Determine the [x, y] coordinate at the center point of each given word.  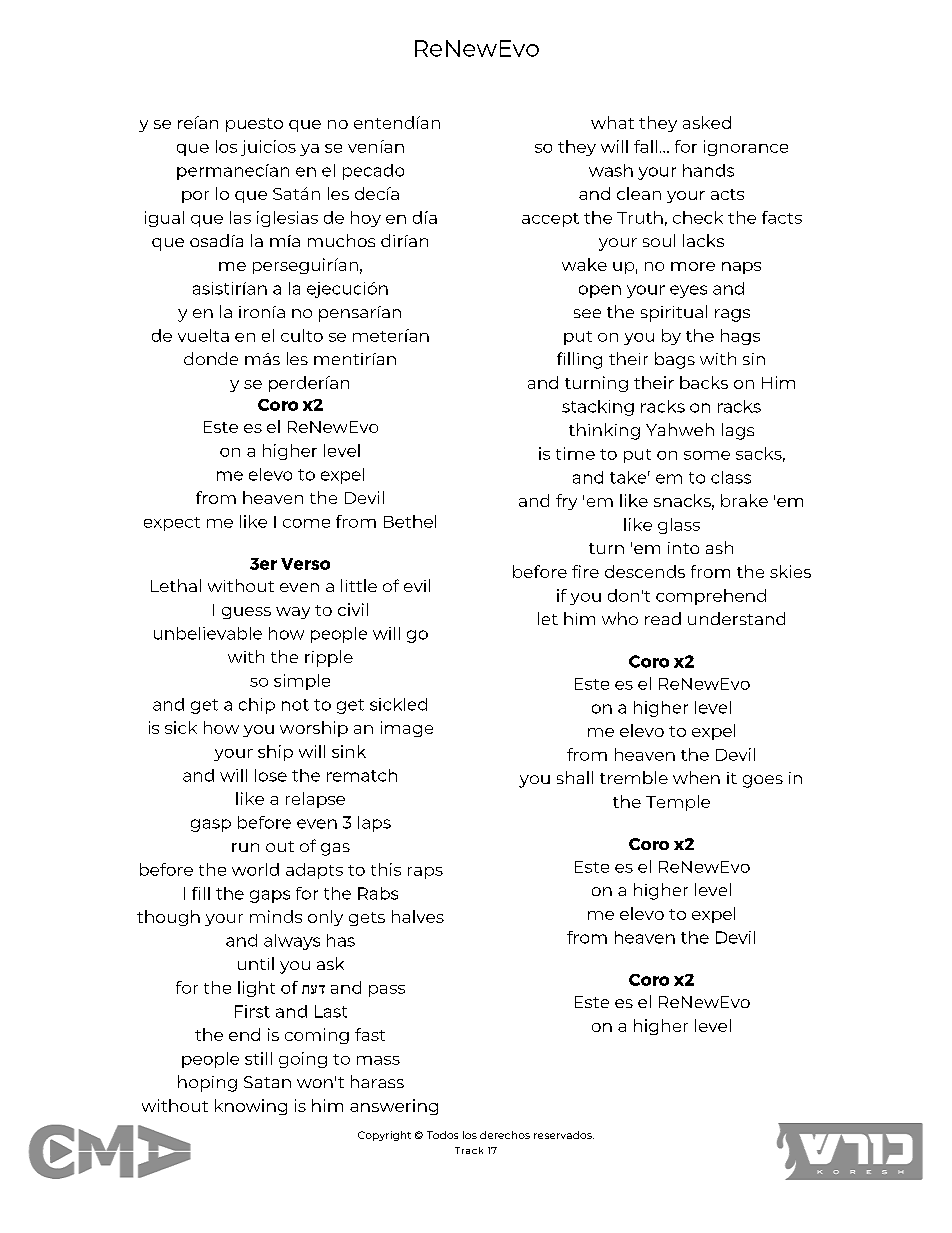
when [696, 777]
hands [708, 170]
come [306, 523]
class [731, 477]
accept [550, 220]
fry [566, 502]
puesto [254, 125]
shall [575, 777]
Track [469, 1150]
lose [271, 775]
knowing [251, 1107]
